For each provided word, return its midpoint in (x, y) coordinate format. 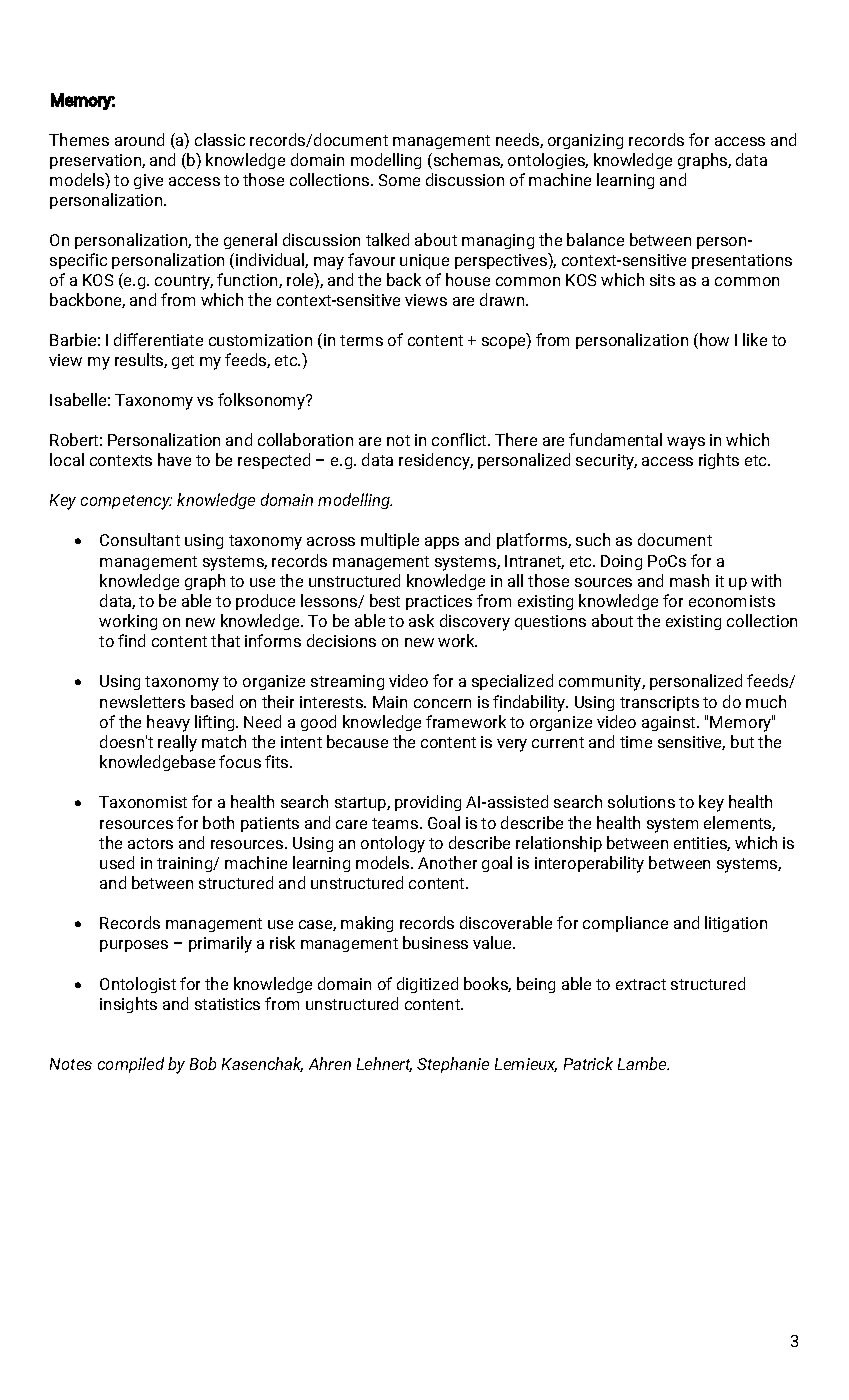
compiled (131, 1065)
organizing (585, 141)
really (177, 743)
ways (686, 443)
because (357, 741)
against (670, 723)
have (174, 459)
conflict (460, 439)
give (148, 181)
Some (399, 180)
